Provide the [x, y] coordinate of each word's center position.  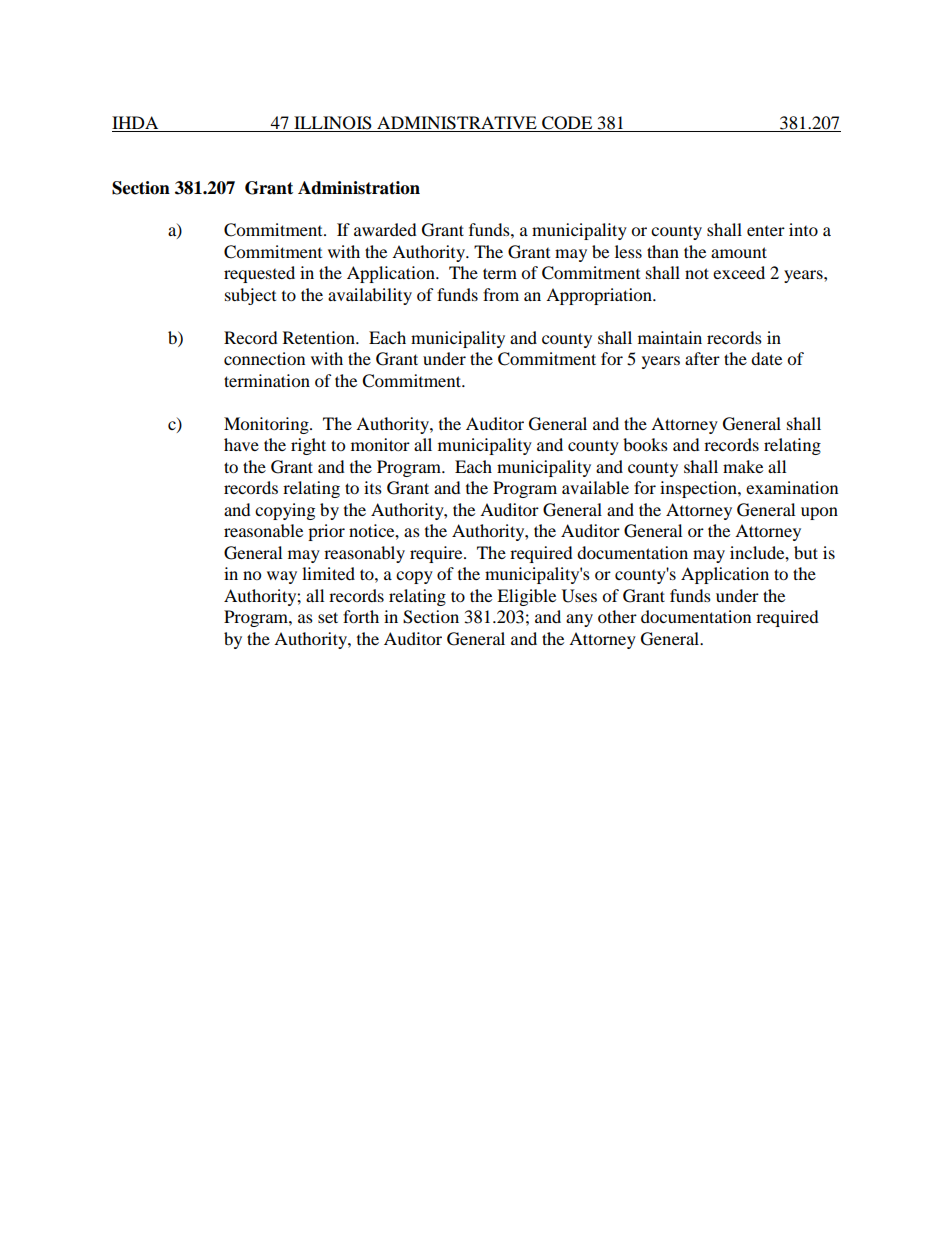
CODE [567, 124]
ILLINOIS [333, 124]
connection [264, 358]
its [373, 487]
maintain [670, 337]
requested [259, 274]
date [766, 358]
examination [792, 487]
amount [739, 252]
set [328, 617]
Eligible [526, 597]
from [501, 294]
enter [766, 231]
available [595, 487]
